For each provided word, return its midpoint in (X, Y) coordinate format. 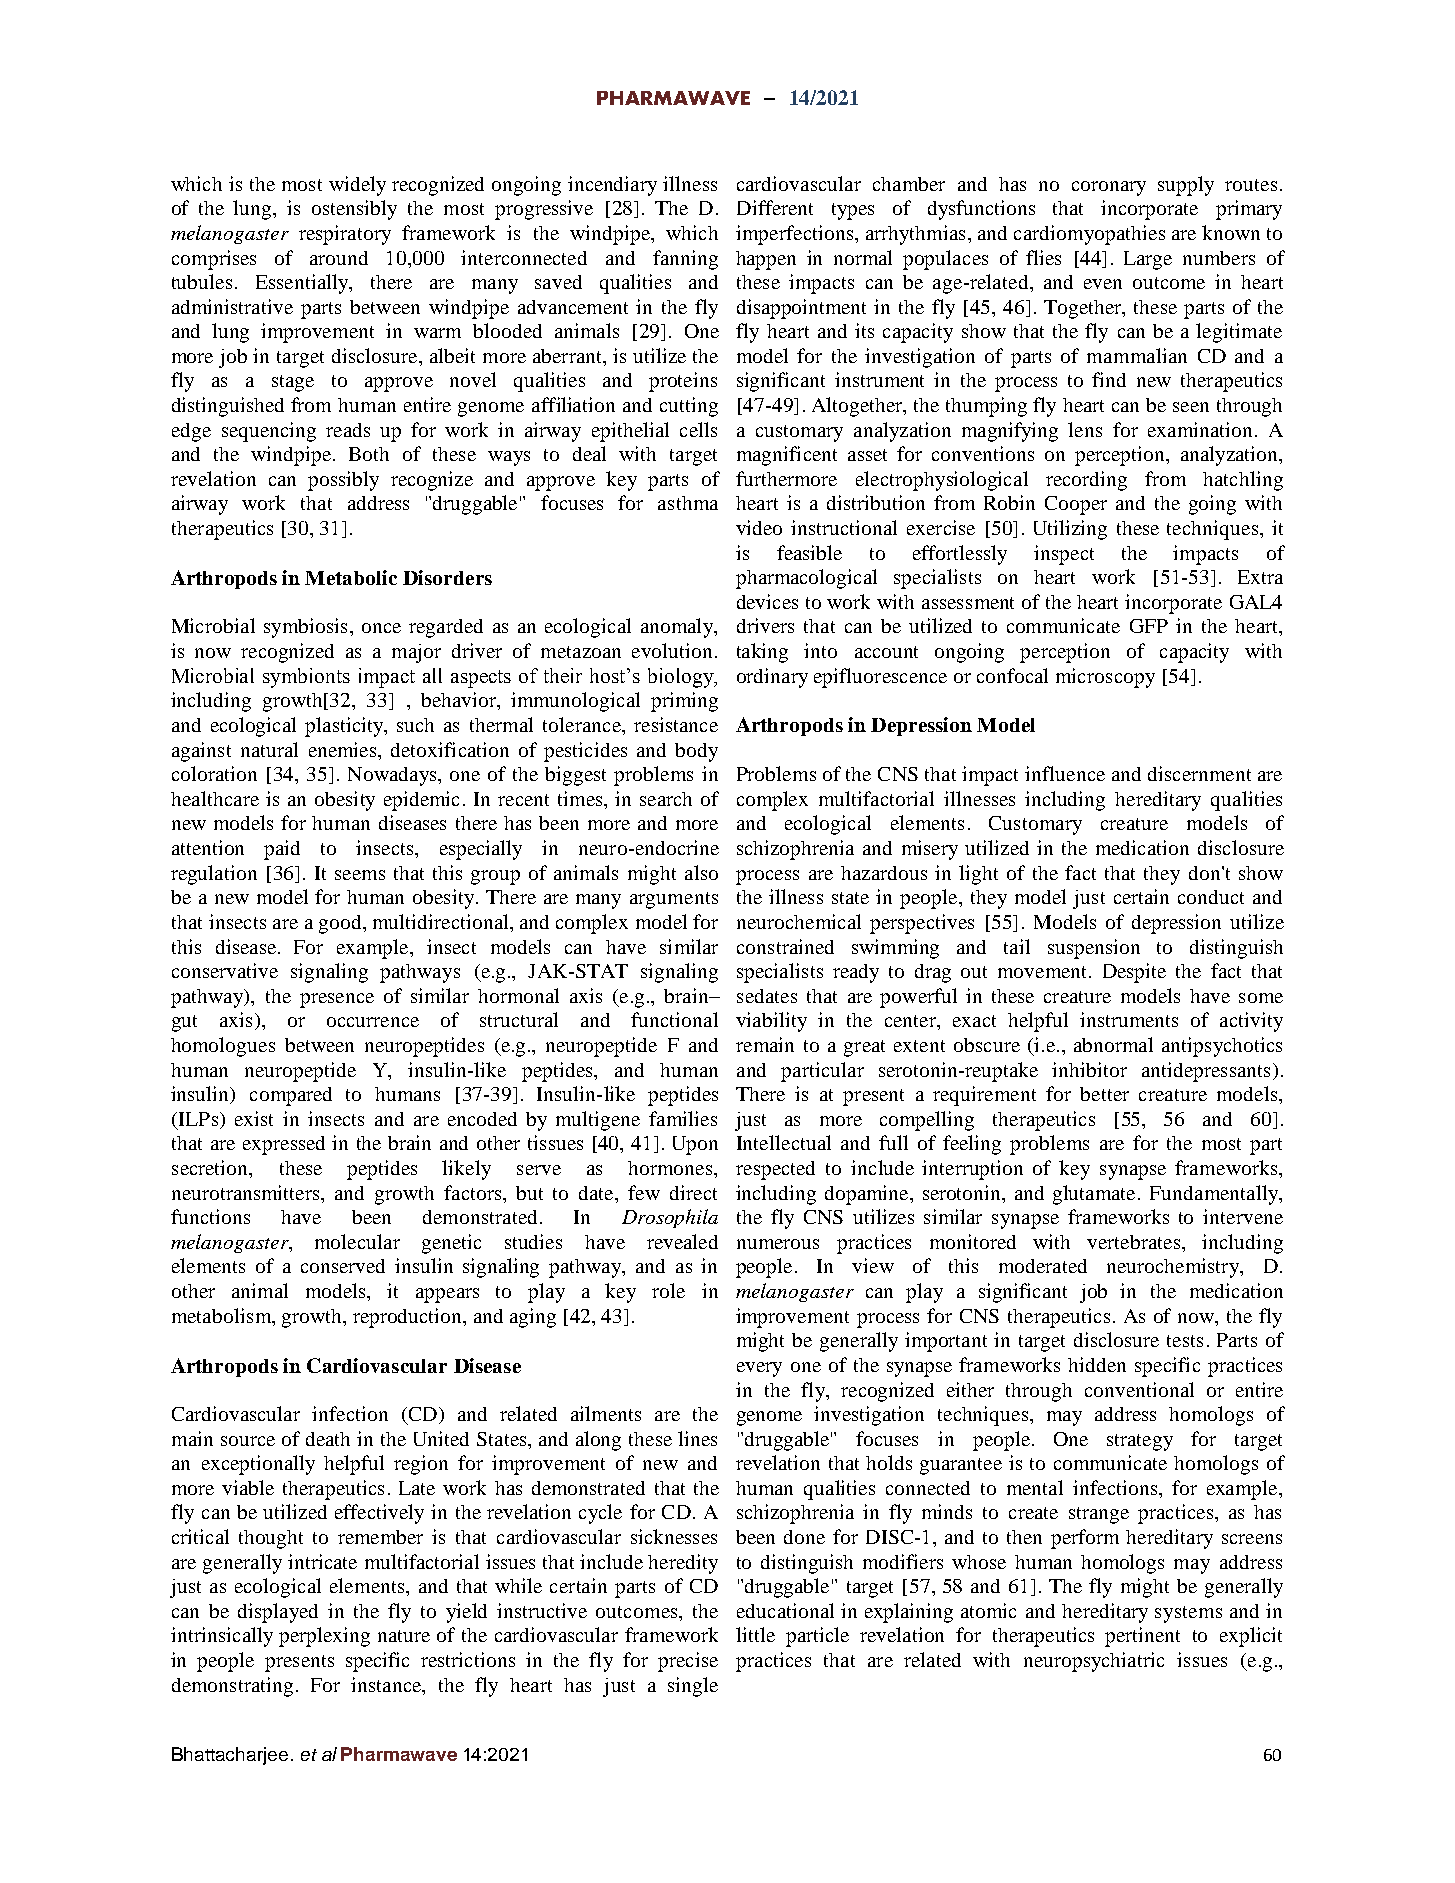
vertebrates (1135, 1242)
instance (387, 1684)
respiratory (345, 235)
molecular (357, 1241)
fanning (685, 260)
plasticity (345, 727)
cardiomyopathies (1089, 235)
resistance (676, 724)
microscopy (1105, 678)
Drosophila (670, 1218)
